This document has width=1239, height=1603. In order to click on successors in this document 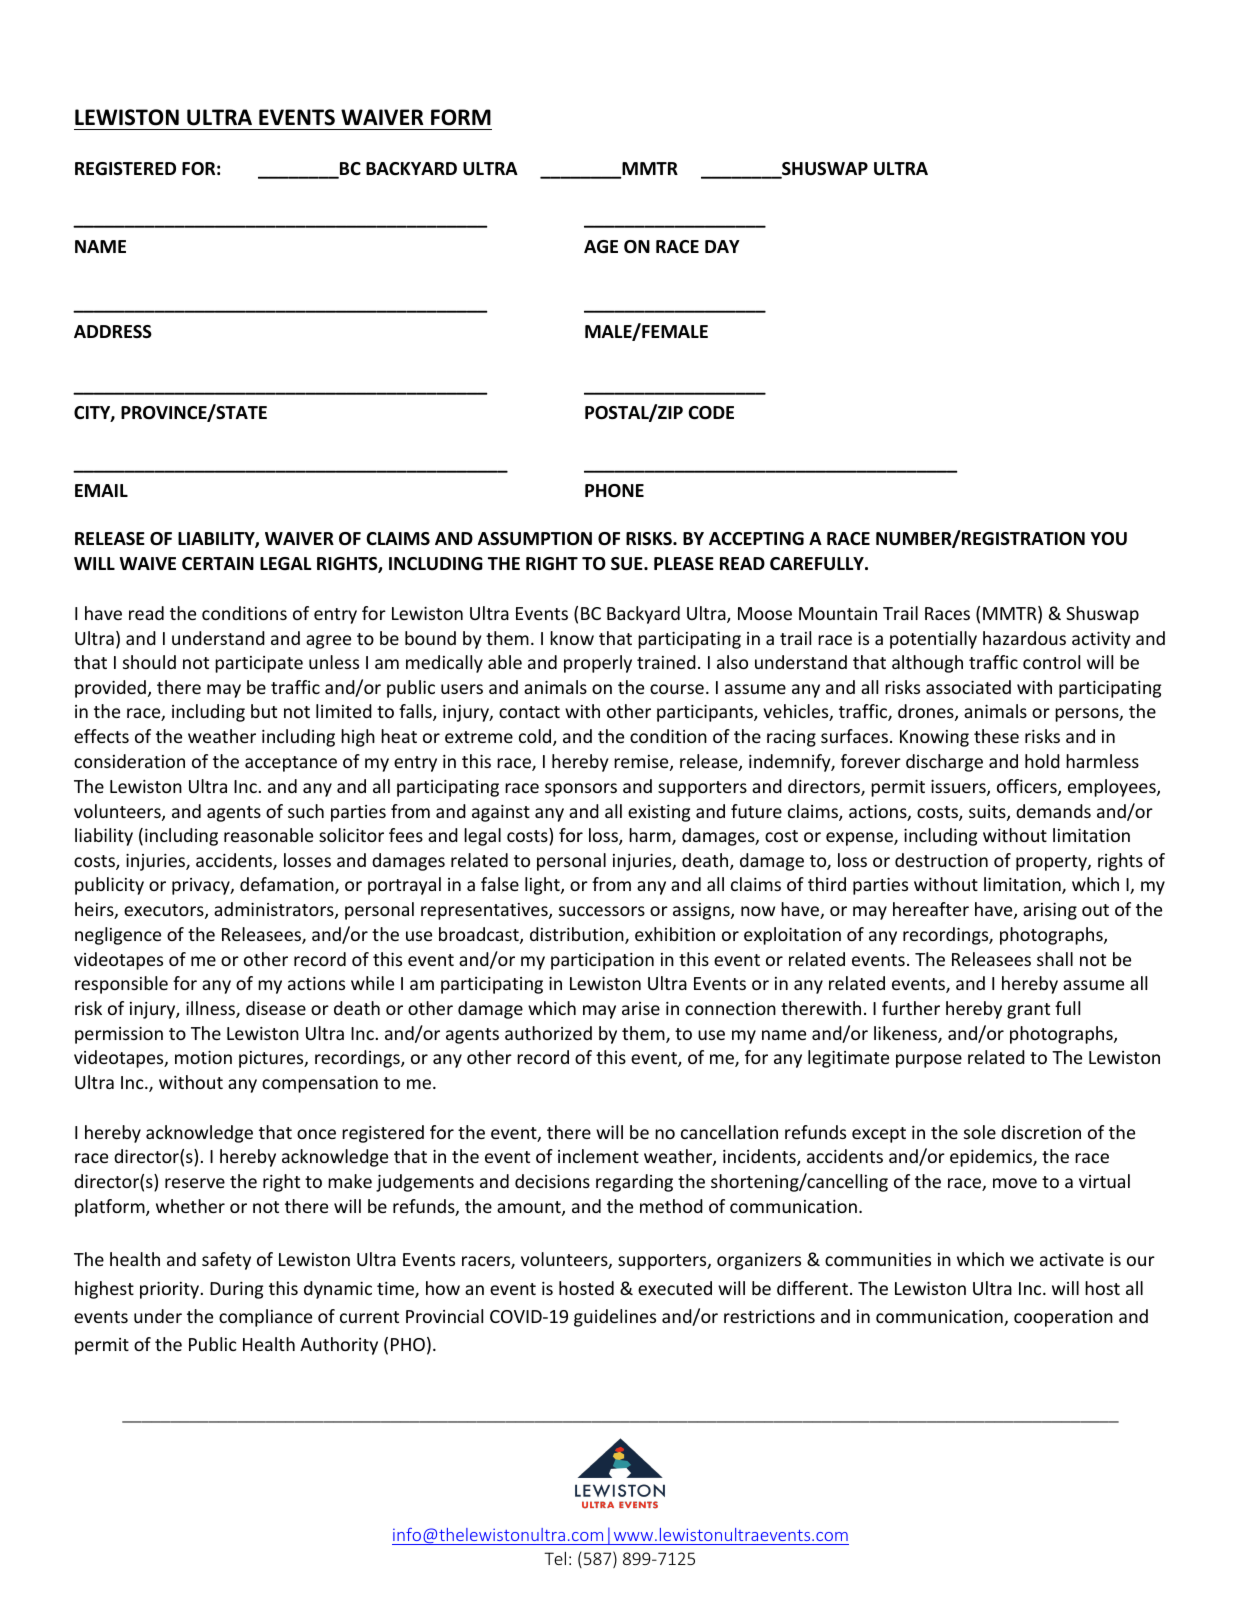, I will do `click(602, 911)`.
